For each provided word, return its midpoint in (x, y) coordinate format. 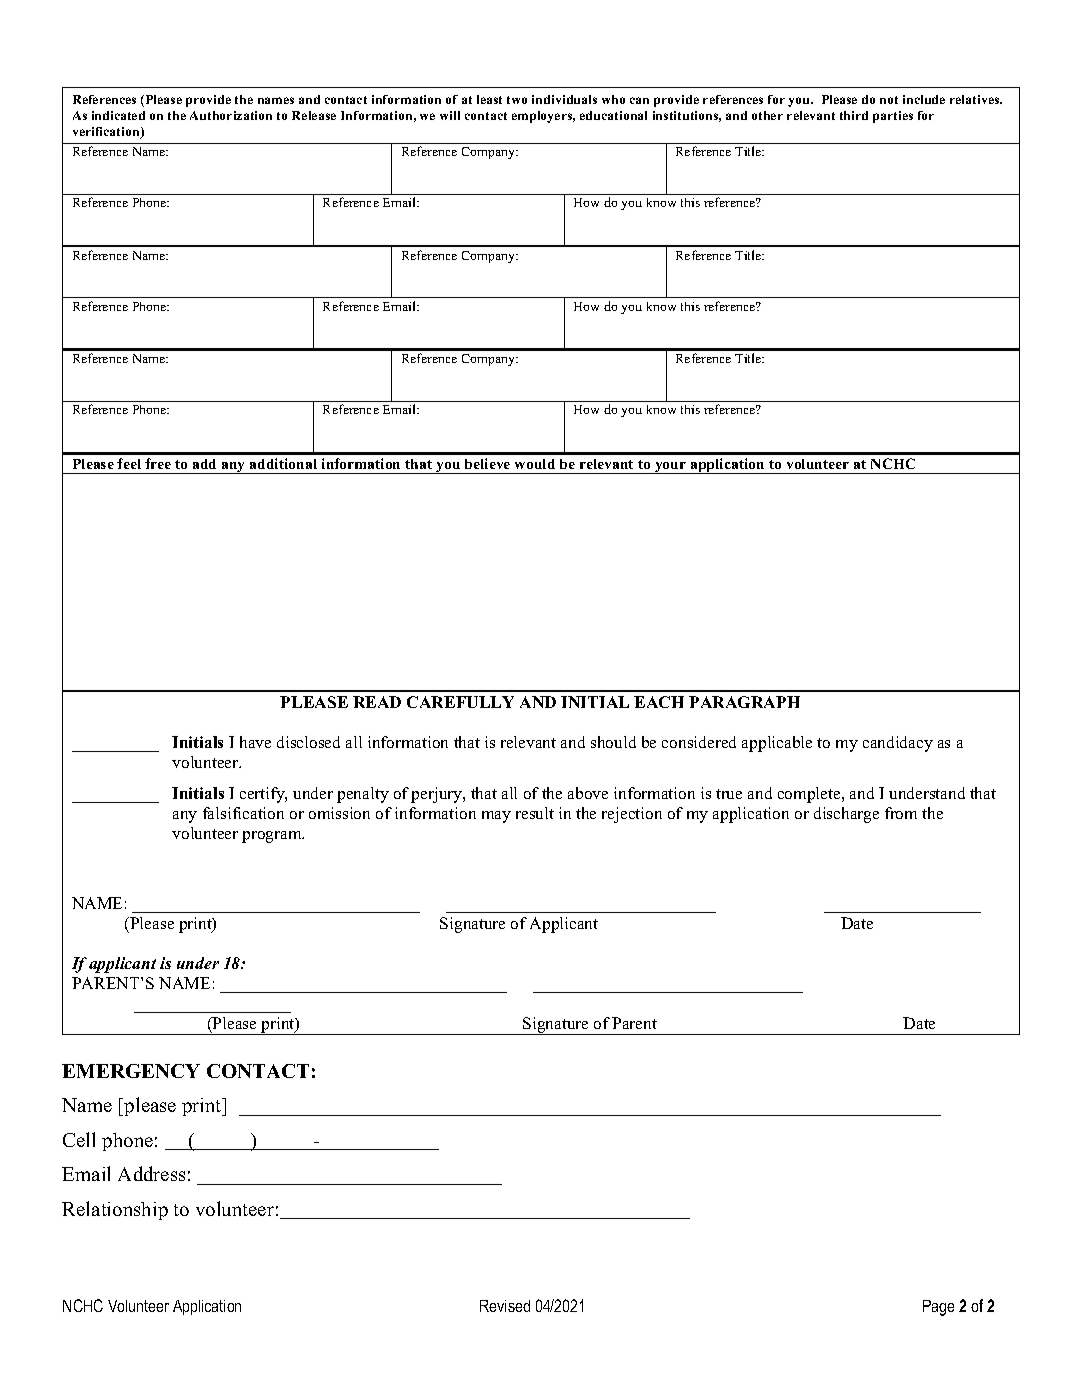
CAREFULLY (460, 702)
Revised (505, 1306)
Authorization (231, 115)
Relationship (115, 1210)
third (854, 115)
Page (938, 1308)
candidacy (898, 744)
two (517, 100)
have (255, 742)
